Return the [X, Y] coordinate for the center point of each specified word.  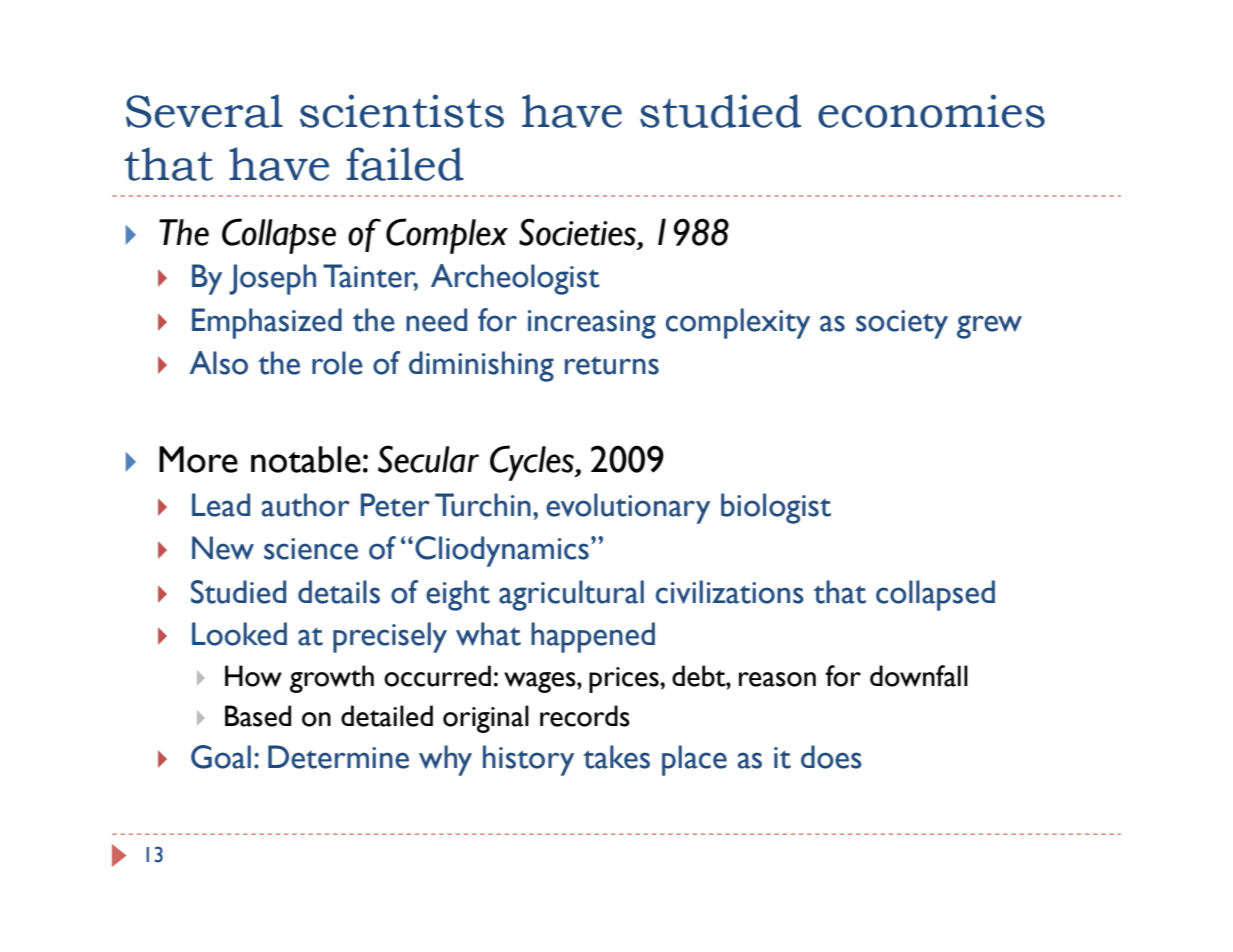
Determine [338, 757]
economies [931, 111]
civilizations [730, 592]
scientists [402, 111]
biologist [776, 508]
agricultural [571, 595]
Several [204, 111]
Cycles [533, 463]
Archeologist [515, 279]
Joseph [272, 279]
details [339, 592]
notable [306, 459]
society [902, 324]
